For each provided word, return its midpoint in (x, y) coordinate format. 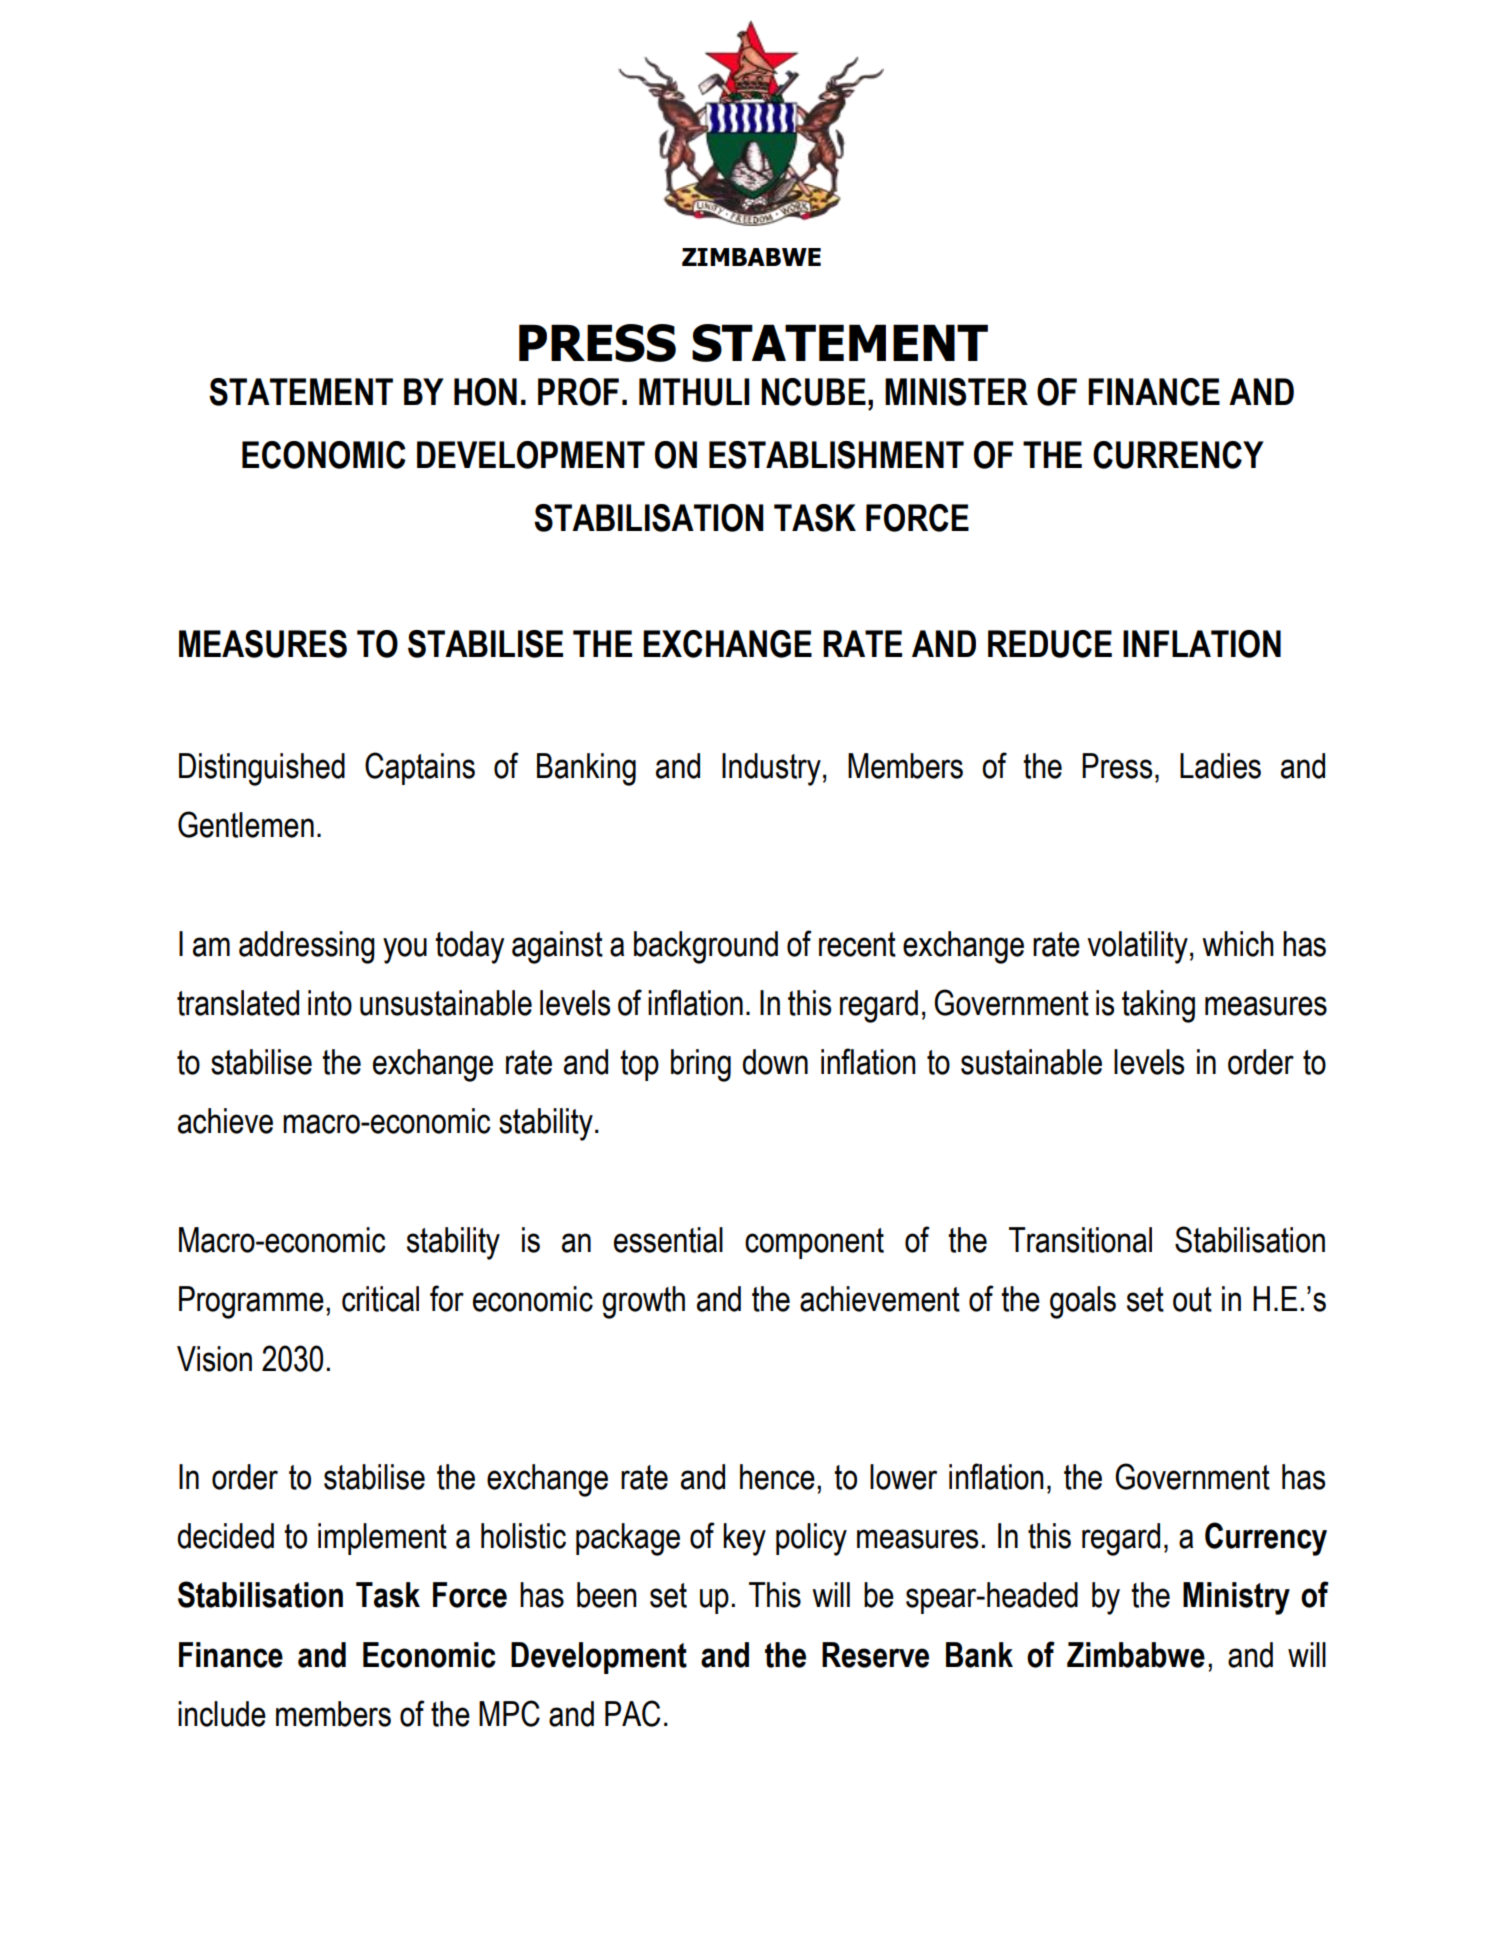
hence (777, 1477)
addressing (307, 947)
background (706, 947)
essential (668, 1240)
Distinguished (262, 769)
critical (380, 1299)
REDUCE (1050, 644)
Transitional (1080, 1240)
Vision (214, 1359)
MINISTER (956, 392)
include (222, 1714)
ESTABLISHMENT (836, 455)
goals (1083, 1302)
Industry (771, 769)
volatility (1137, 947)
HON (485, 392)
